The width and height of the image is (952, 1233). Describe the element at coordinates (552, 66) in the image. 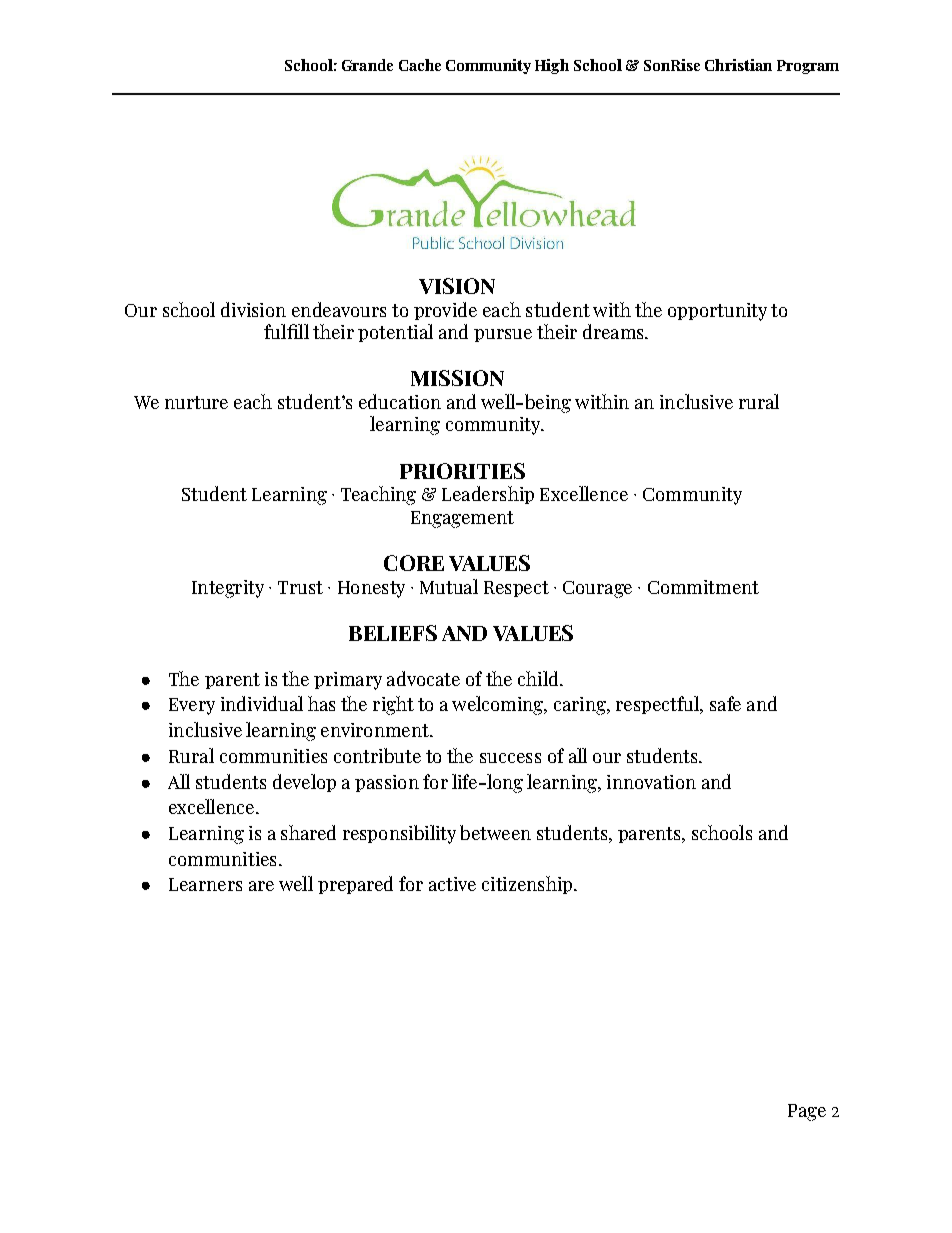

I see `High` at that location.
